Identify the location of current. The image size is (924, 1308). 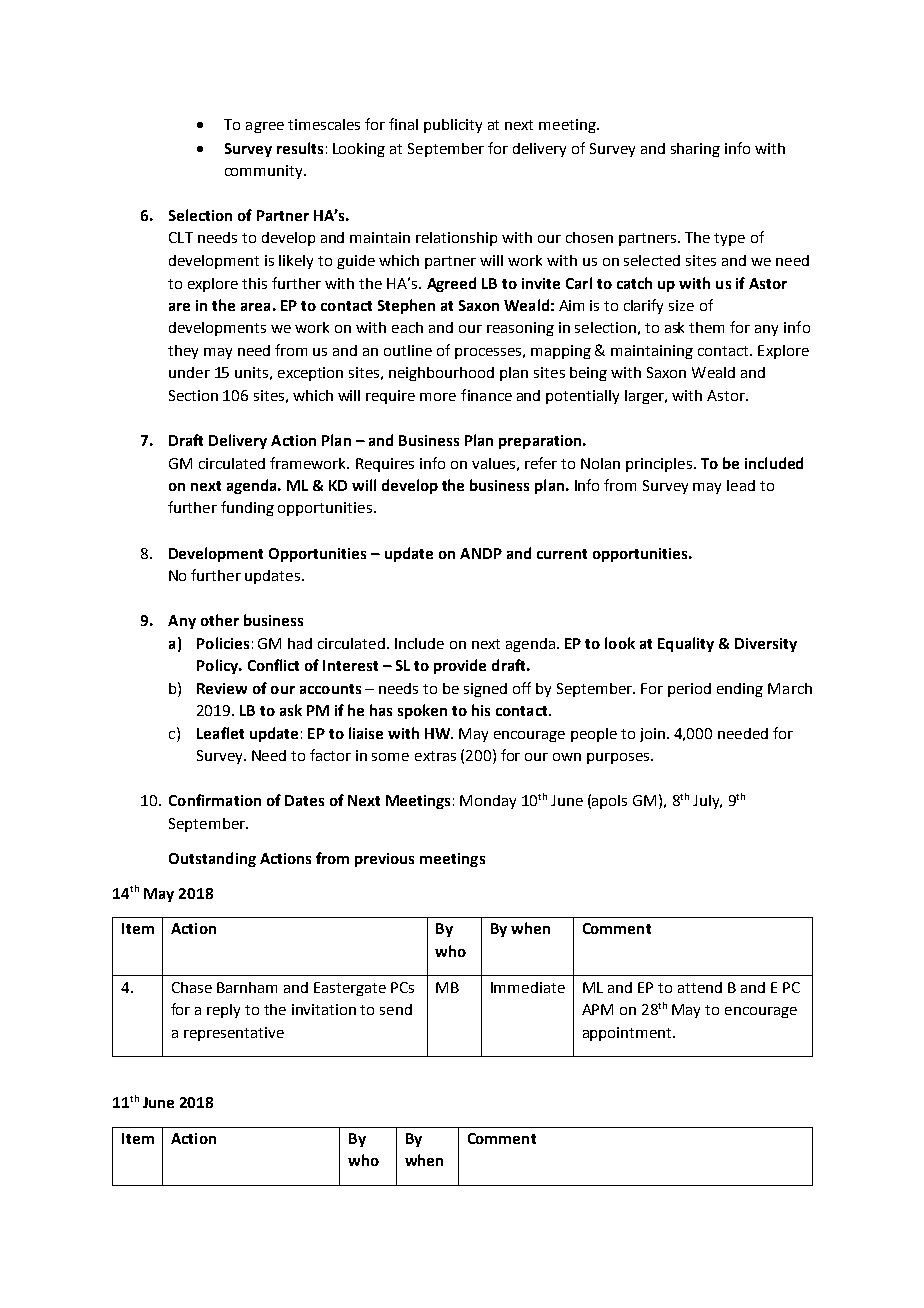
(562, 554).
